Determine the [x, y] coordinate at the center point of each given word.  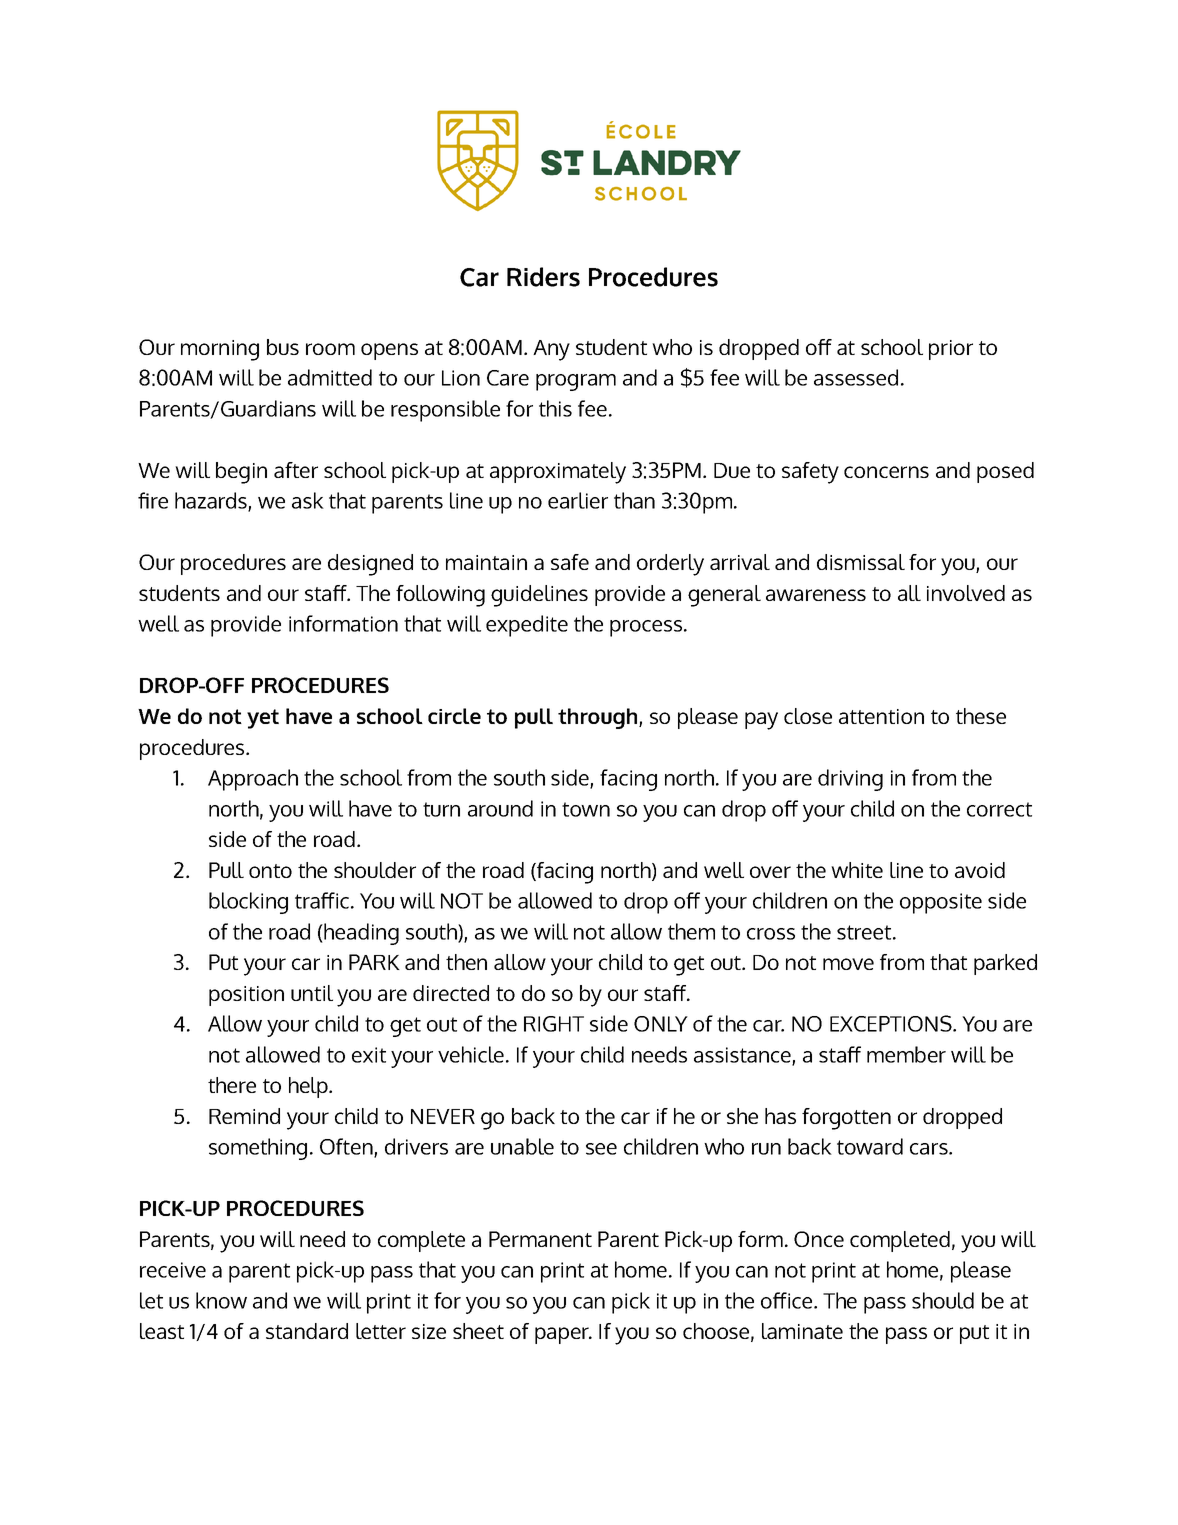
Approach [253, 780]
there [232, 1085]
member [906, 1054]
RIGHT [554, 1024]
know [221, 1300]
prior [951, 350]
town [586, 809]
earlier [578, 500]
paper [563, 1335]
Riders [543, 277]
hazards [212, 501]
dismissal [861, 562]
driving [850, 780]
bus [283, 347]
